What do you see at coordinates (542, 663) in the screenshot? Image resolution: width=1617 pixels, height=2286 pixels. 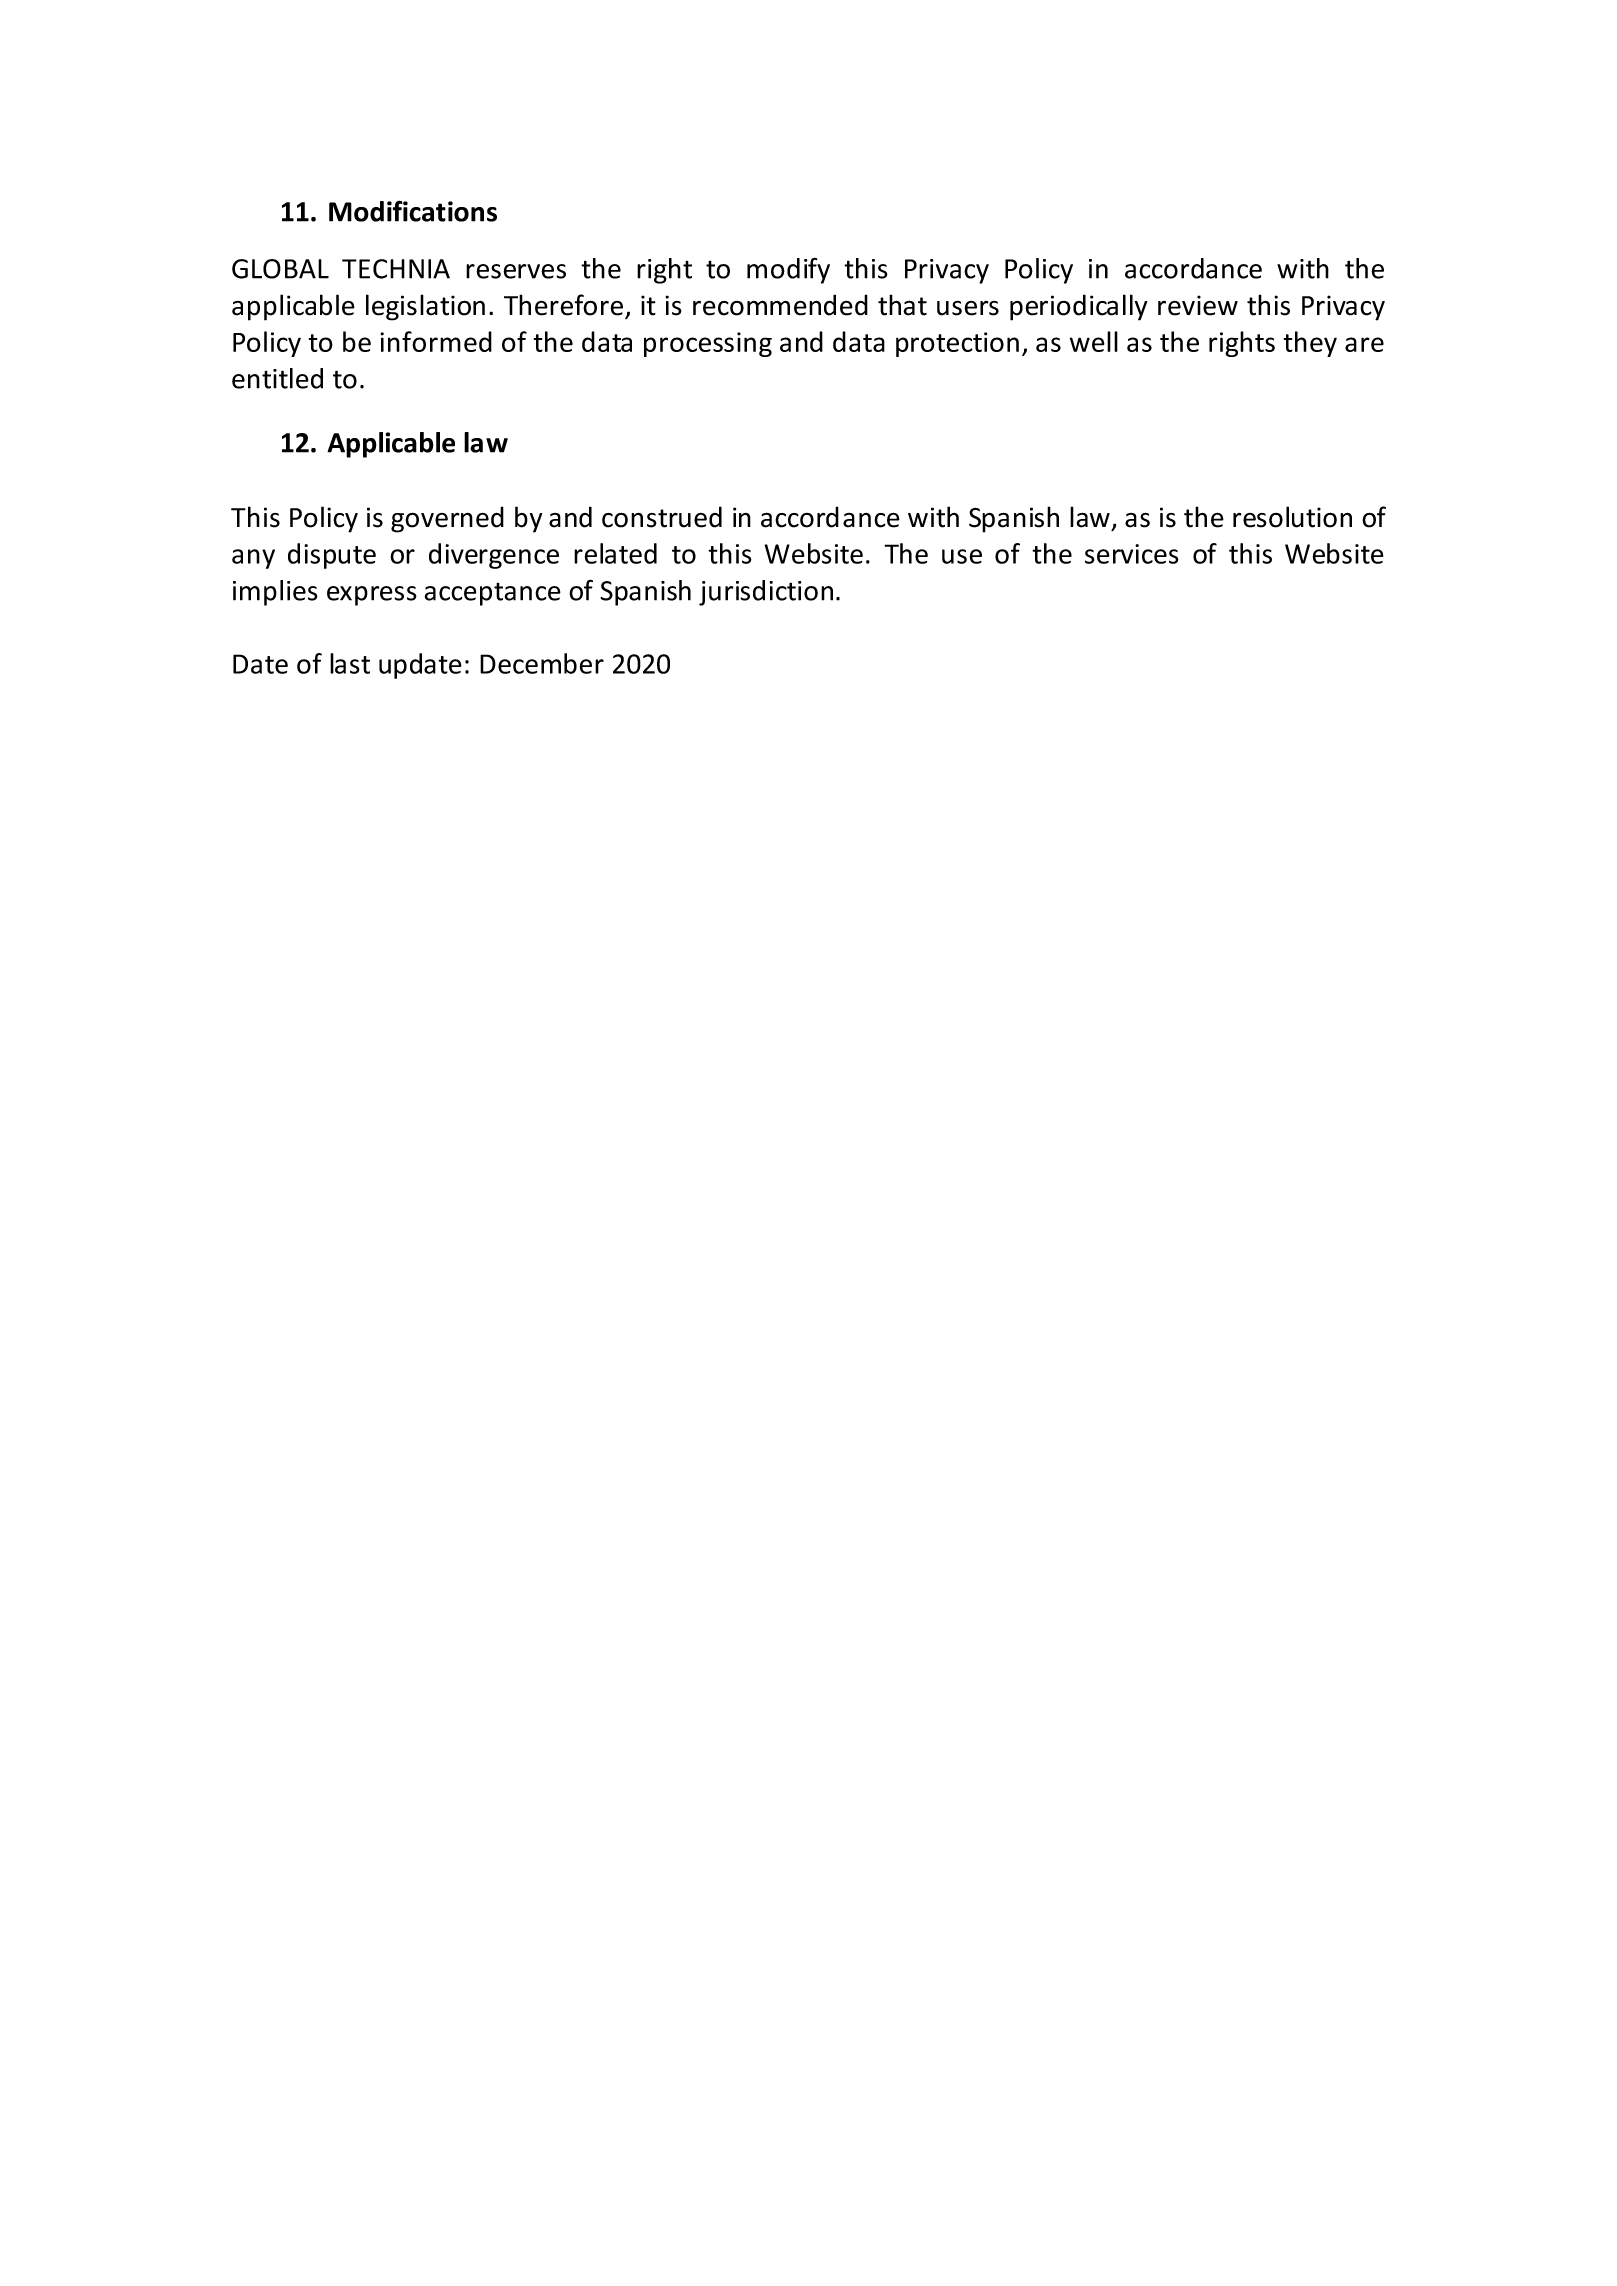 I see `December` at bounding box center [542, 663].
